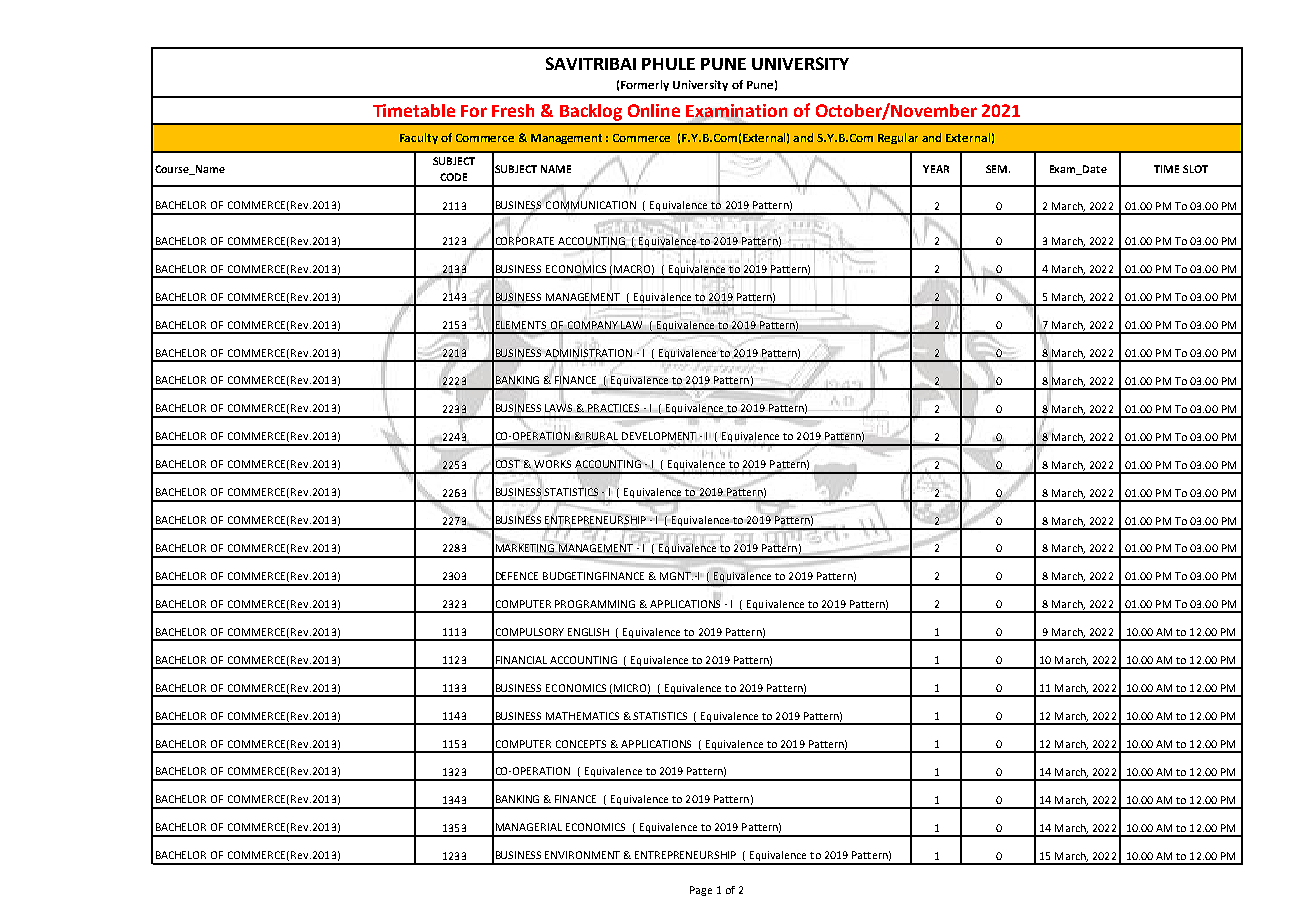  Describe the element at coordinates (582, 716) in the document. I see `MATHEMATICS` at that location.
